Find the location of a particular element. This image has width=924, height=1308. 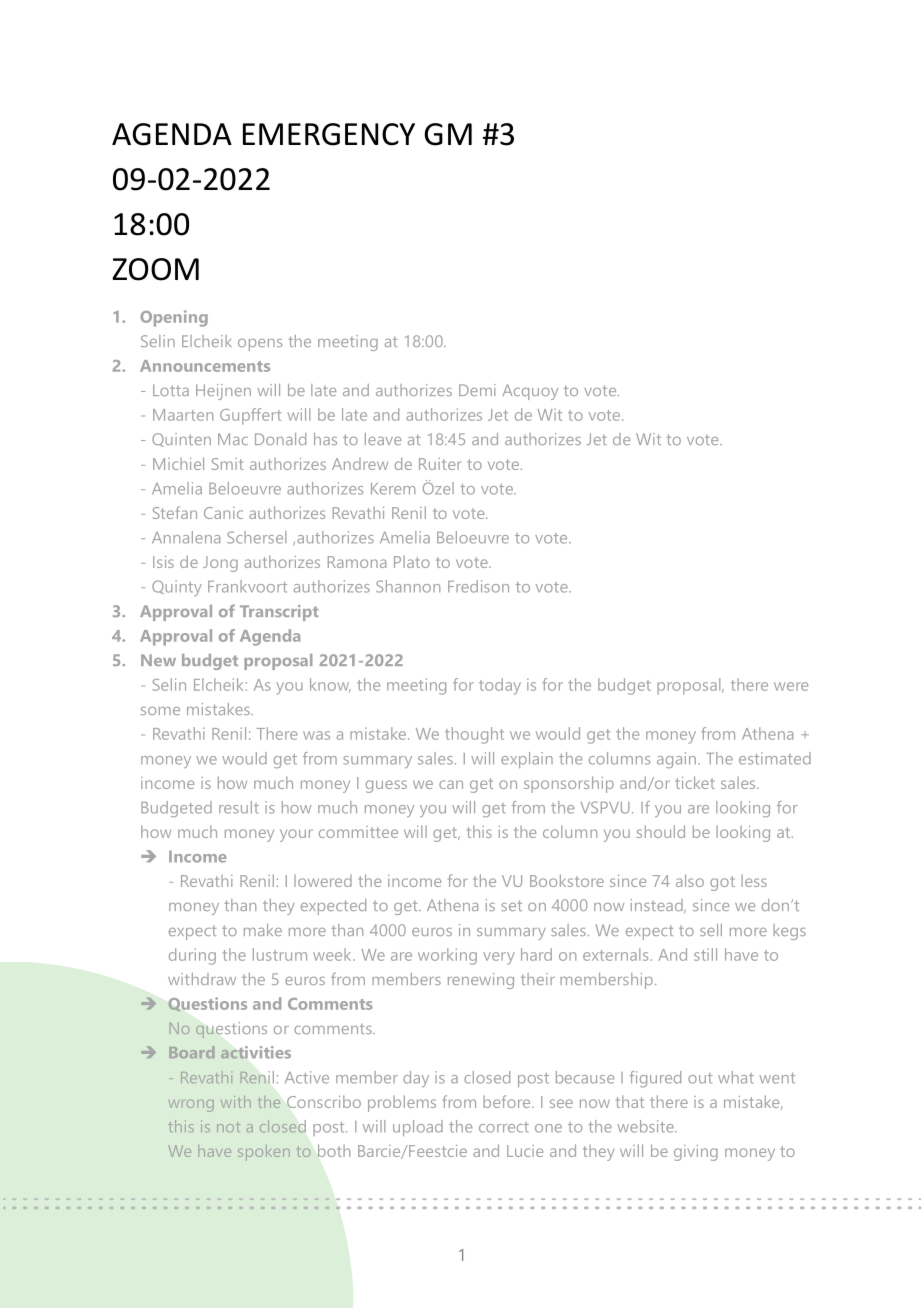

Ruiter is located at coordinates (440, 464).
